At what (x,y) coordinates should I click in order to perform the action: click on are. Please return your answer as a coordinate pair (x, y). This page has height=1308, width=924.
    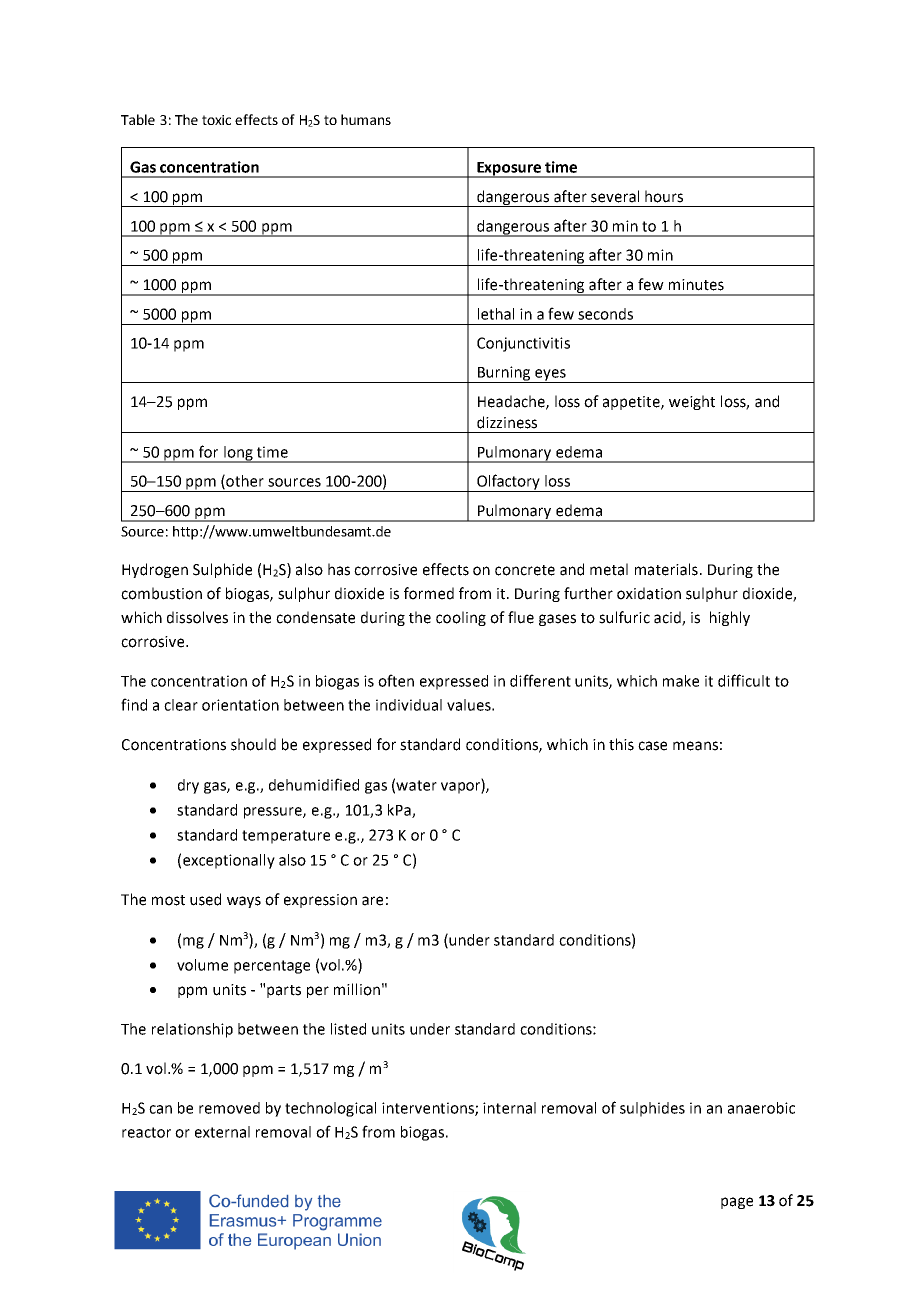
    Looking at the image, I should click on (372, 901).
